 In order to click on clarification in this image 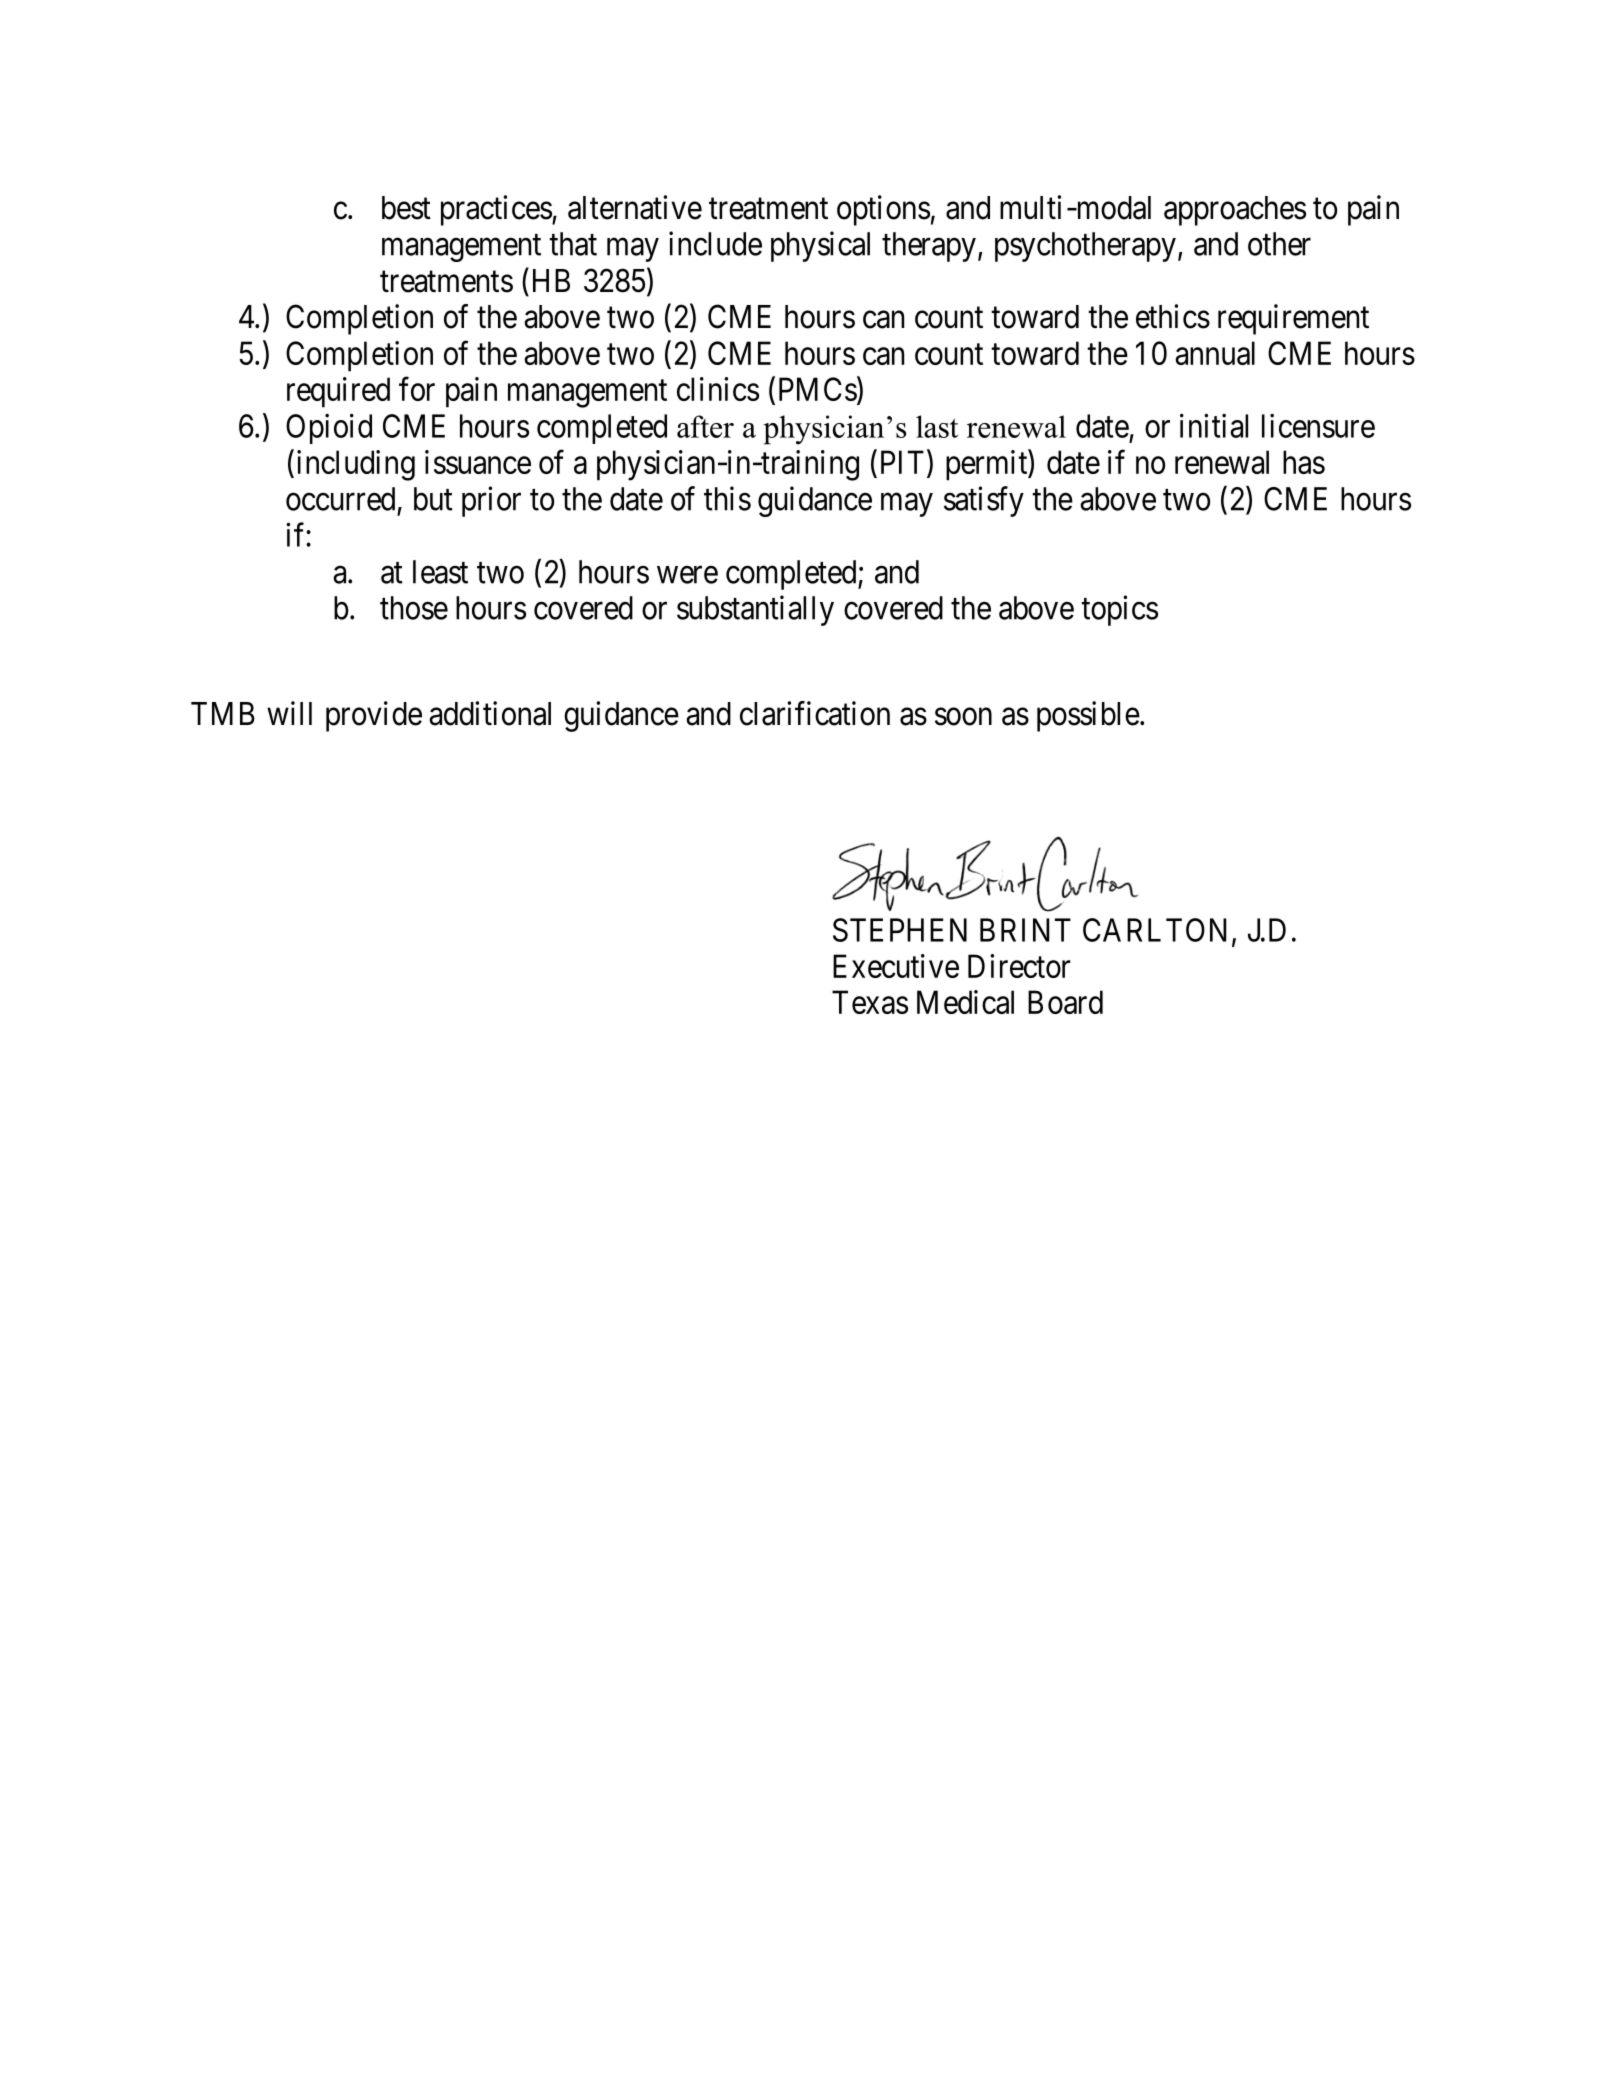, I will do `click(815, 713)`.
